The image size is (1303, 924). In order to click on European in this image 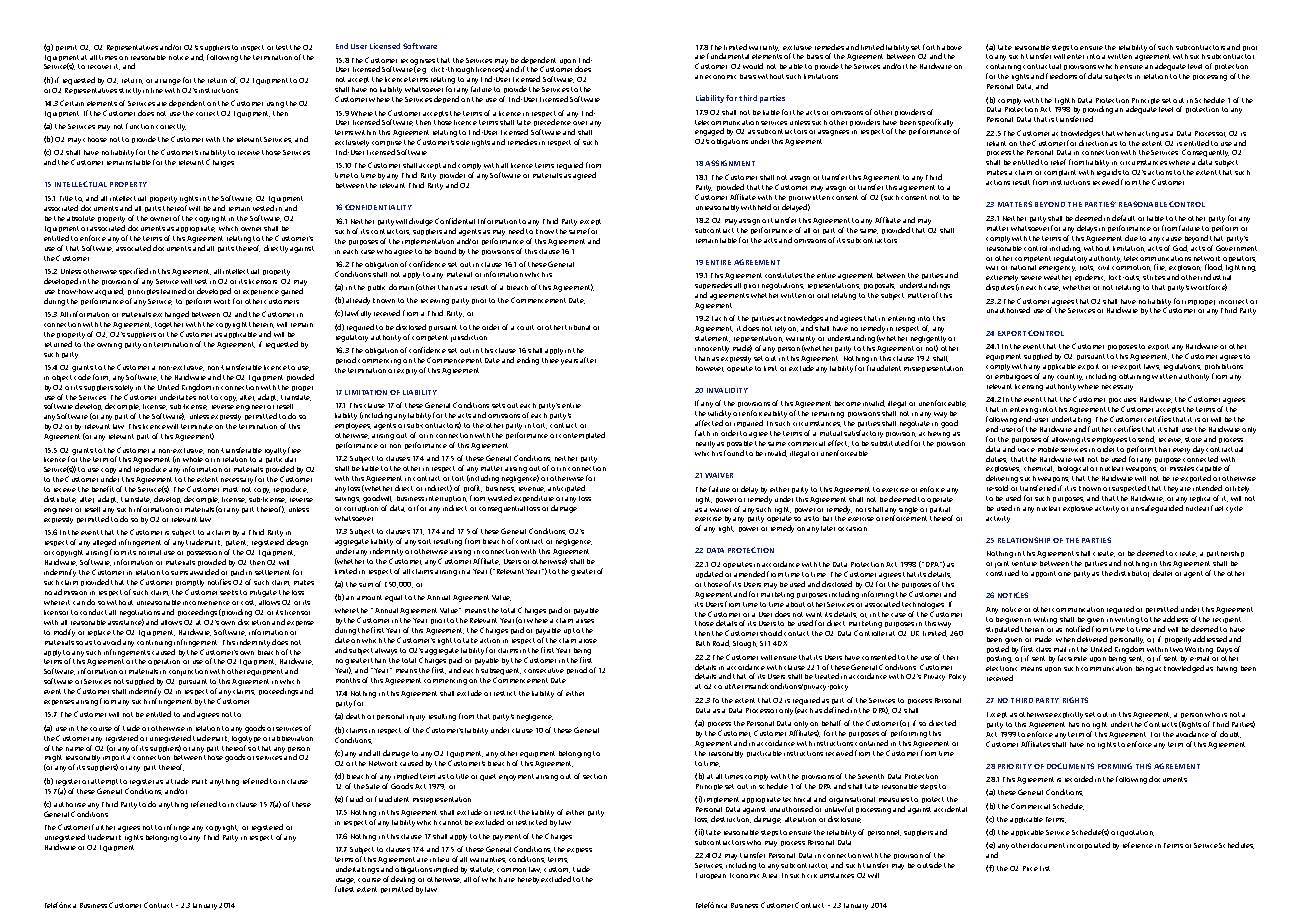, I will do `click(711, 876)`.
